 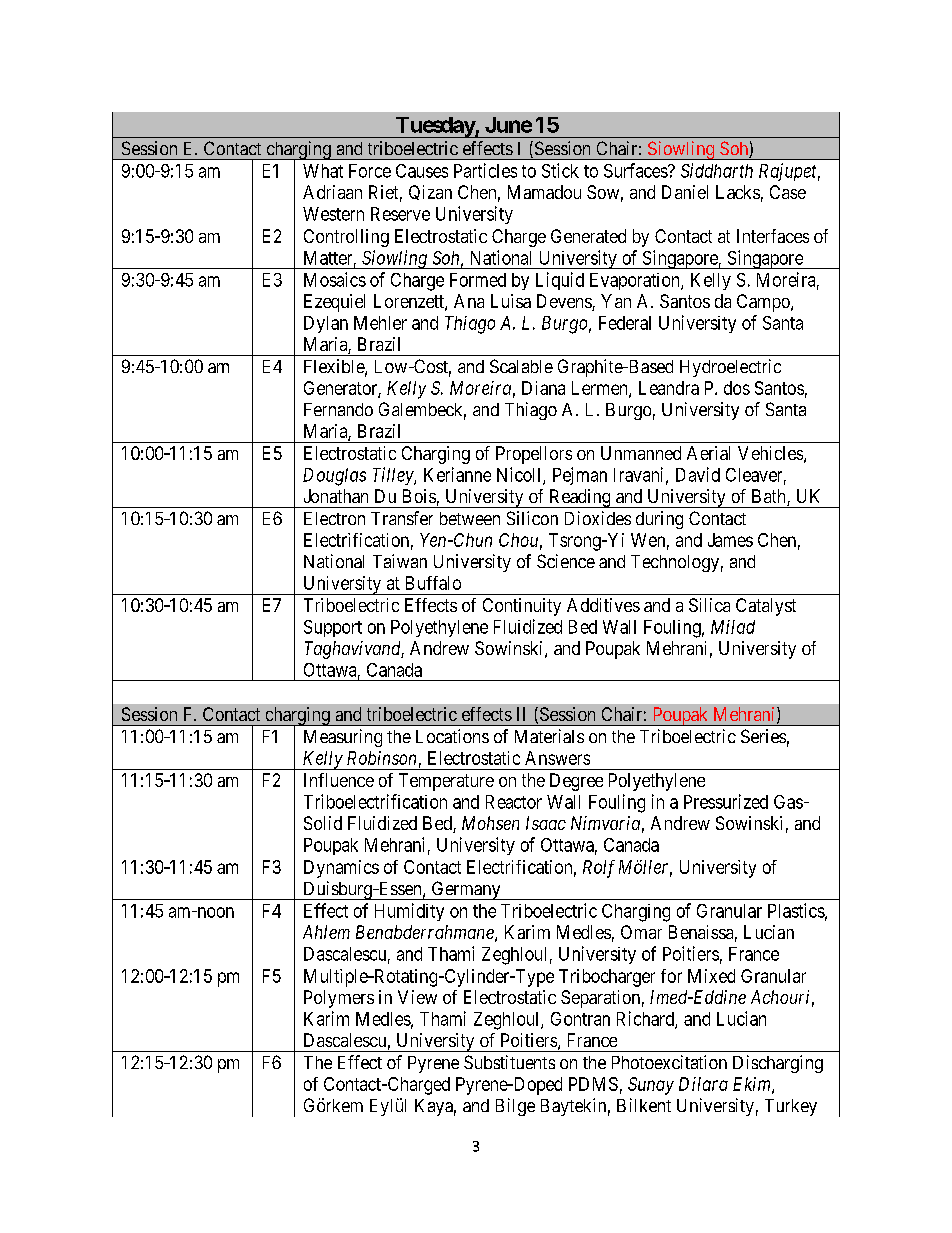 I want to click on Polymers, so click(x=339, y=999).
